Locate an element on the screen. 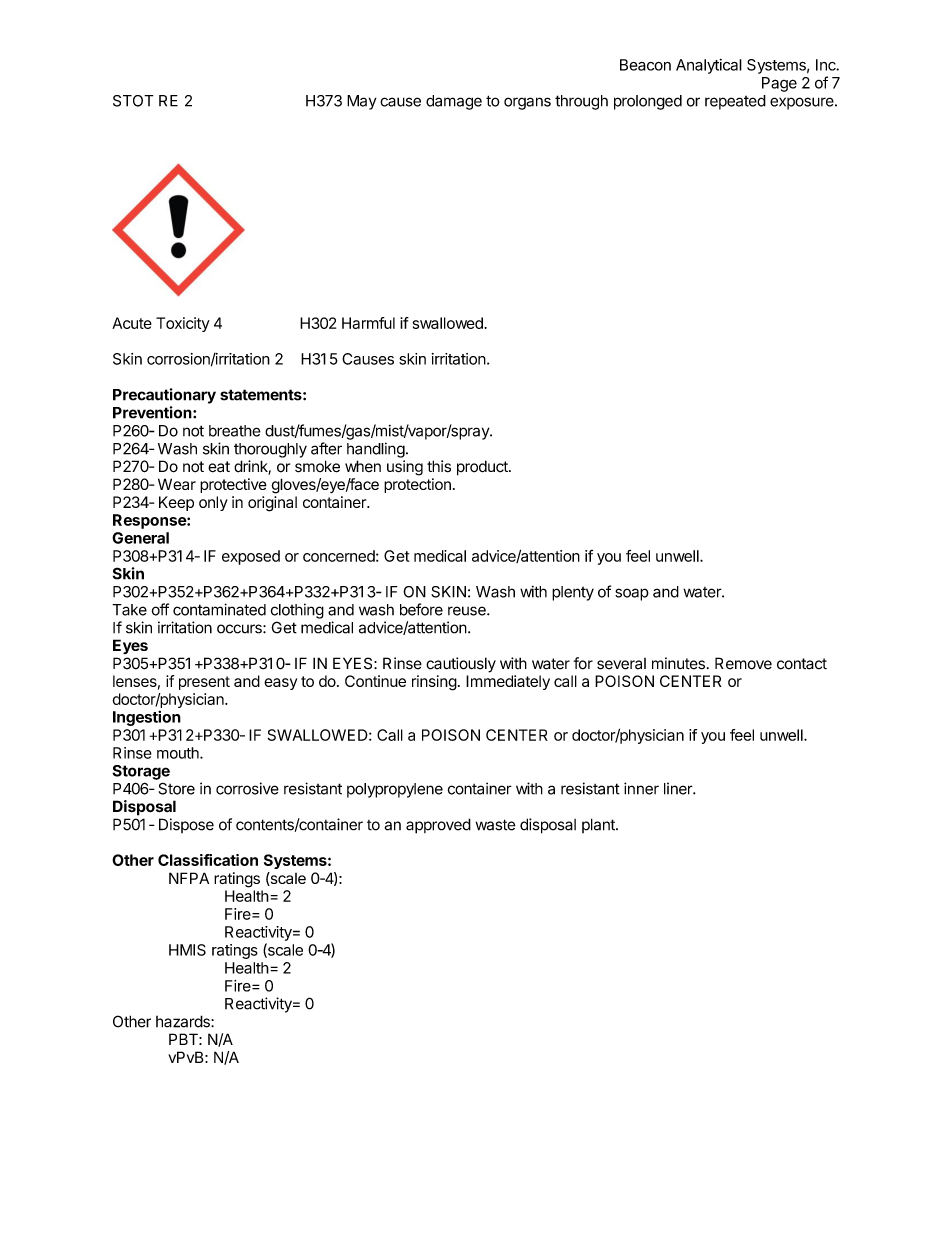 The height and width of the screenshot is (1233, 952). Toxicity is located at coordinates (183, 324).
